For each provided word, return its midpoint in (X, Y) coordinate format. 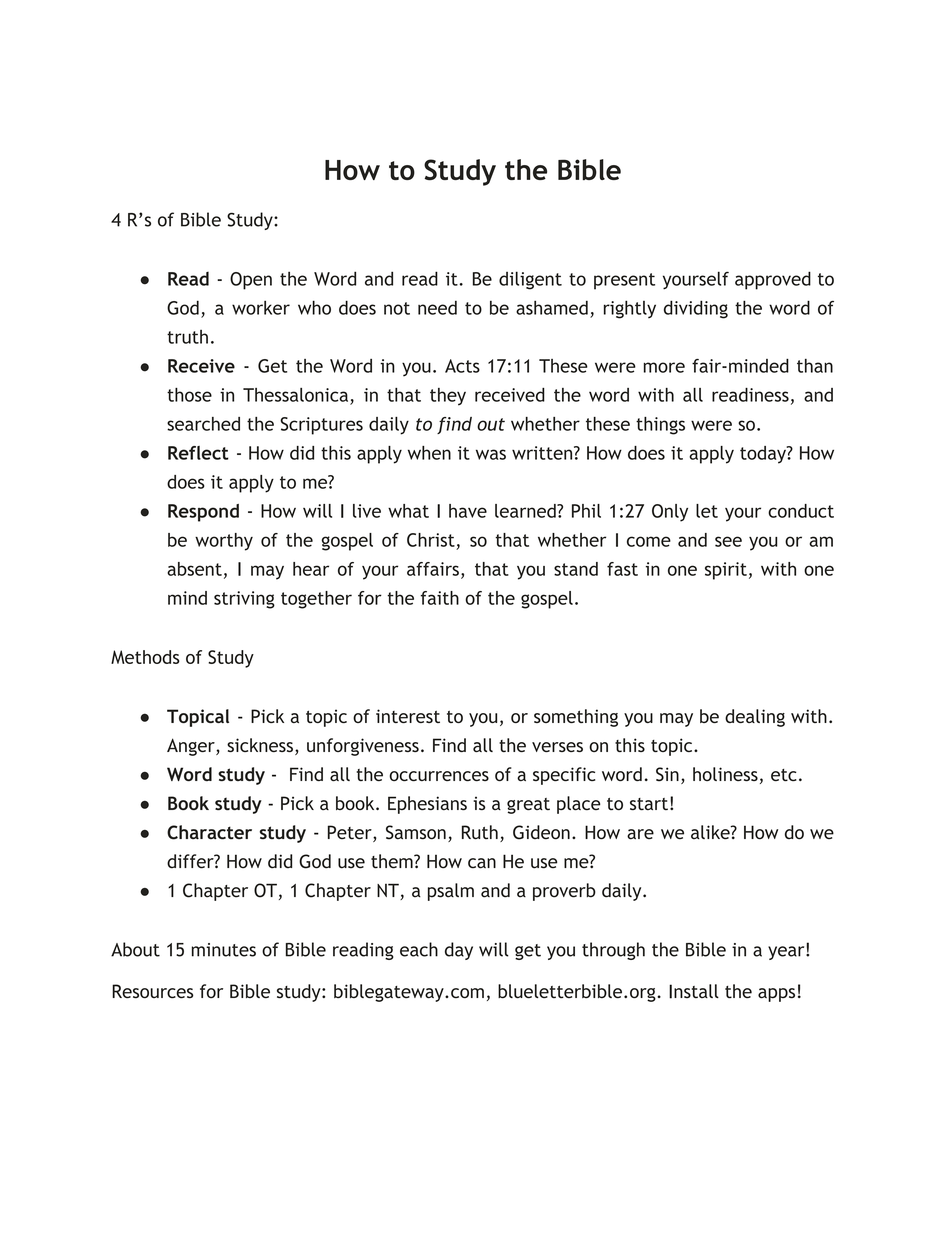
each (419, 949)
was (491, 454)
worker (261, 307)
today (764, 455)
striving (244, 600)
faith (440, 598)
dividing (696, 309)
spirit (726, 571)
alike (711, 832)
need (437, 307)
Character (209, 832)
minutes (224, 950)
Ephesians (427, 805)
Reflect (198, 453)
